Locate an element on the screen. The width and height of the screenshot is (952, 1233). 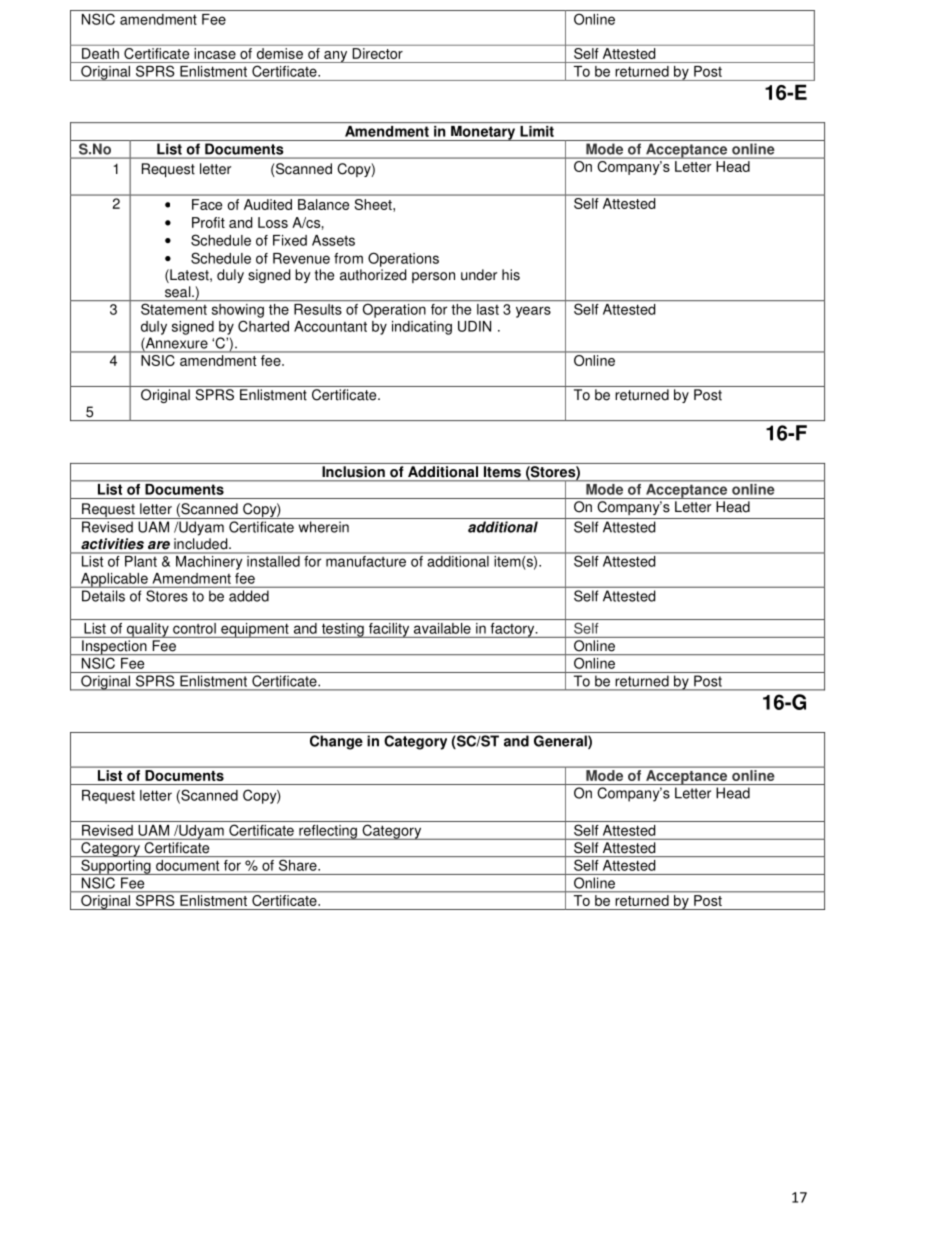
Change is located at coordinates (336, 742).
